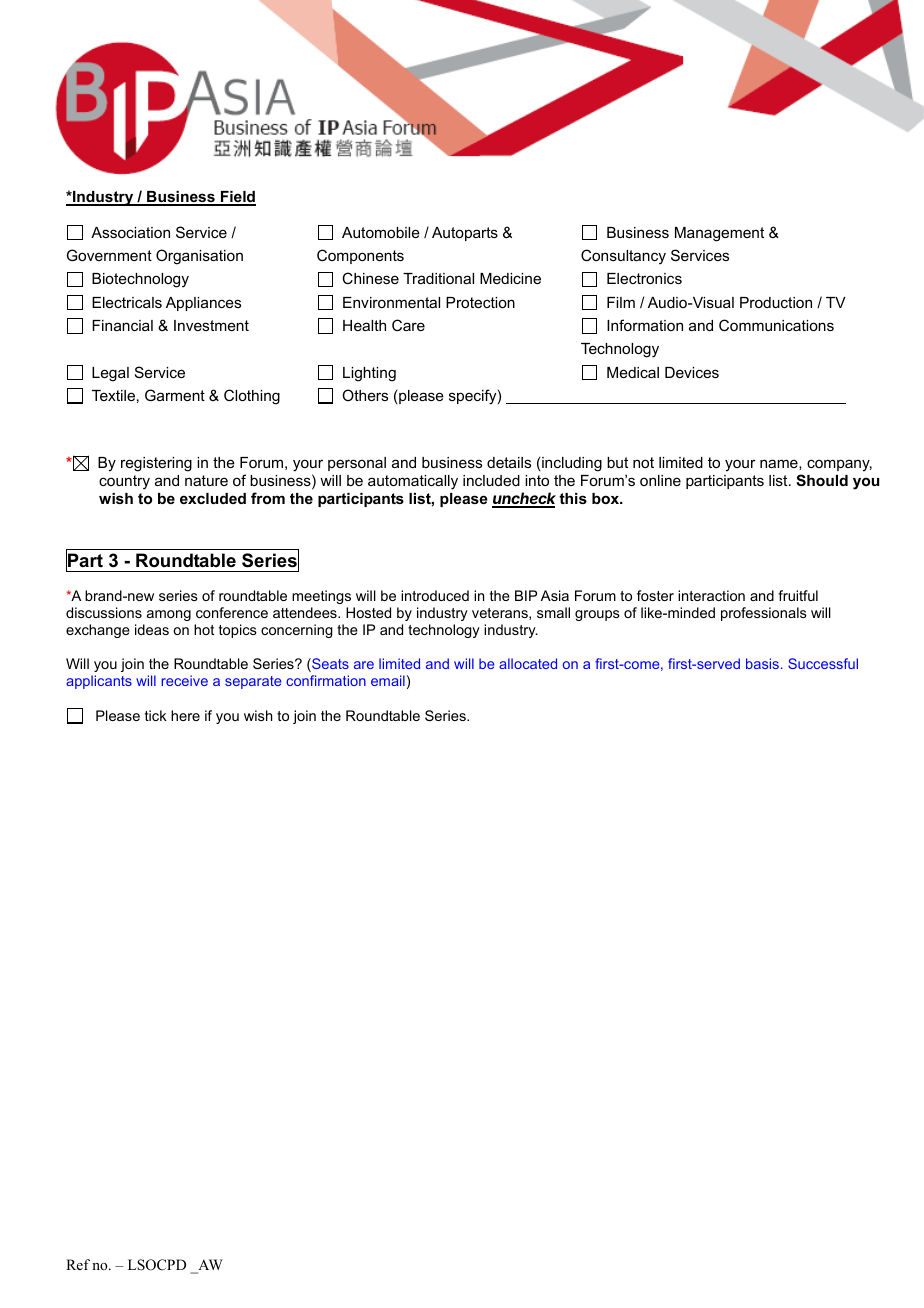  Describe the element at coordinates (130, 232) in the image. I see `Association` at that location.
